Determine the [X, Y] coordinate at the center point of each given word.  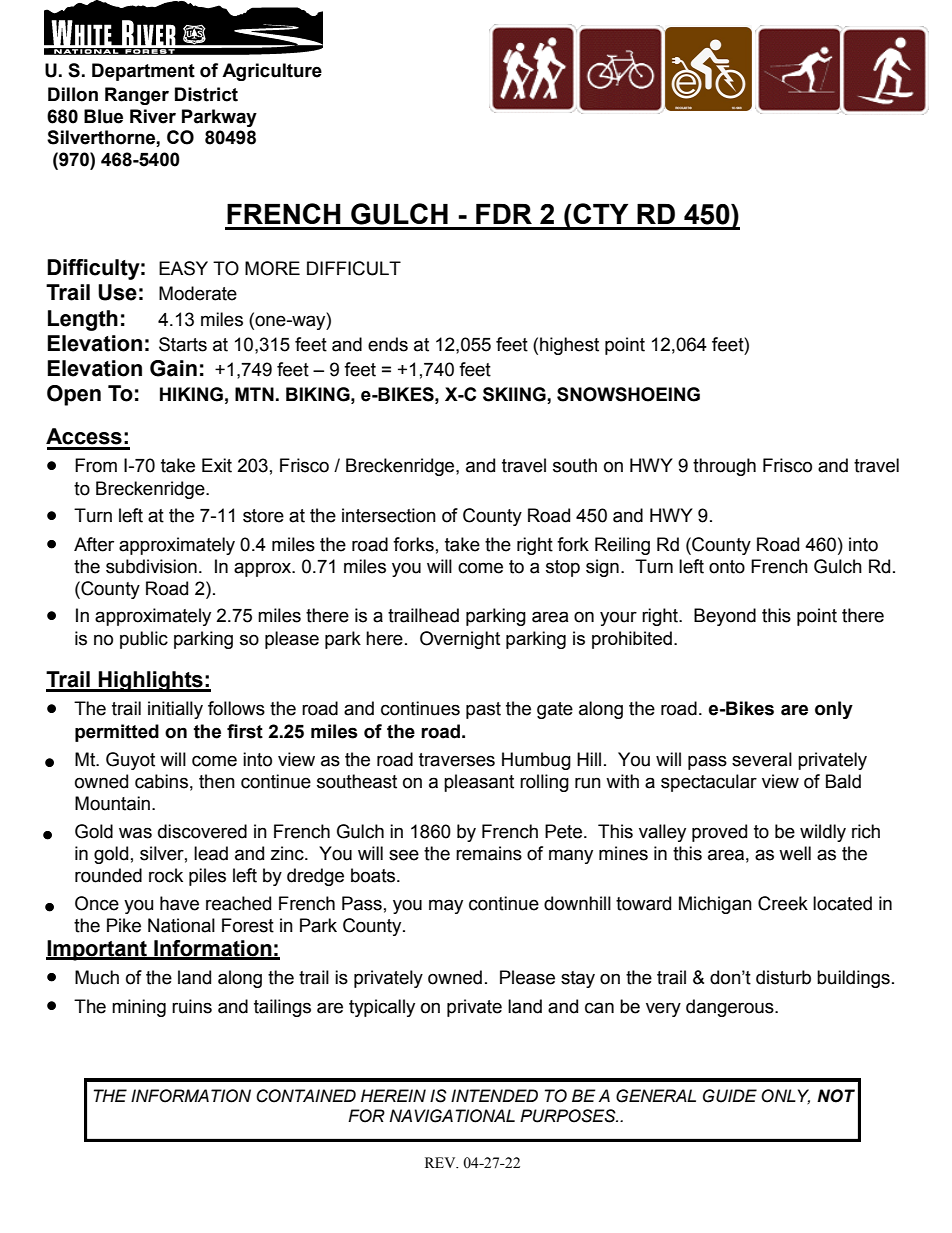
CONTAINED [306, 1096]
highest [569, 346]
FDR [504, 214]
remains [489, 853]
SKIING [514, 394]
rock [166, 875]
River [153, 116]
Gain [173, 368]
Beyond [725, 617]
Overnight [460, 640]
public [144, 640]
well [795, 853]
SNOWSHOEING [628, 394]
